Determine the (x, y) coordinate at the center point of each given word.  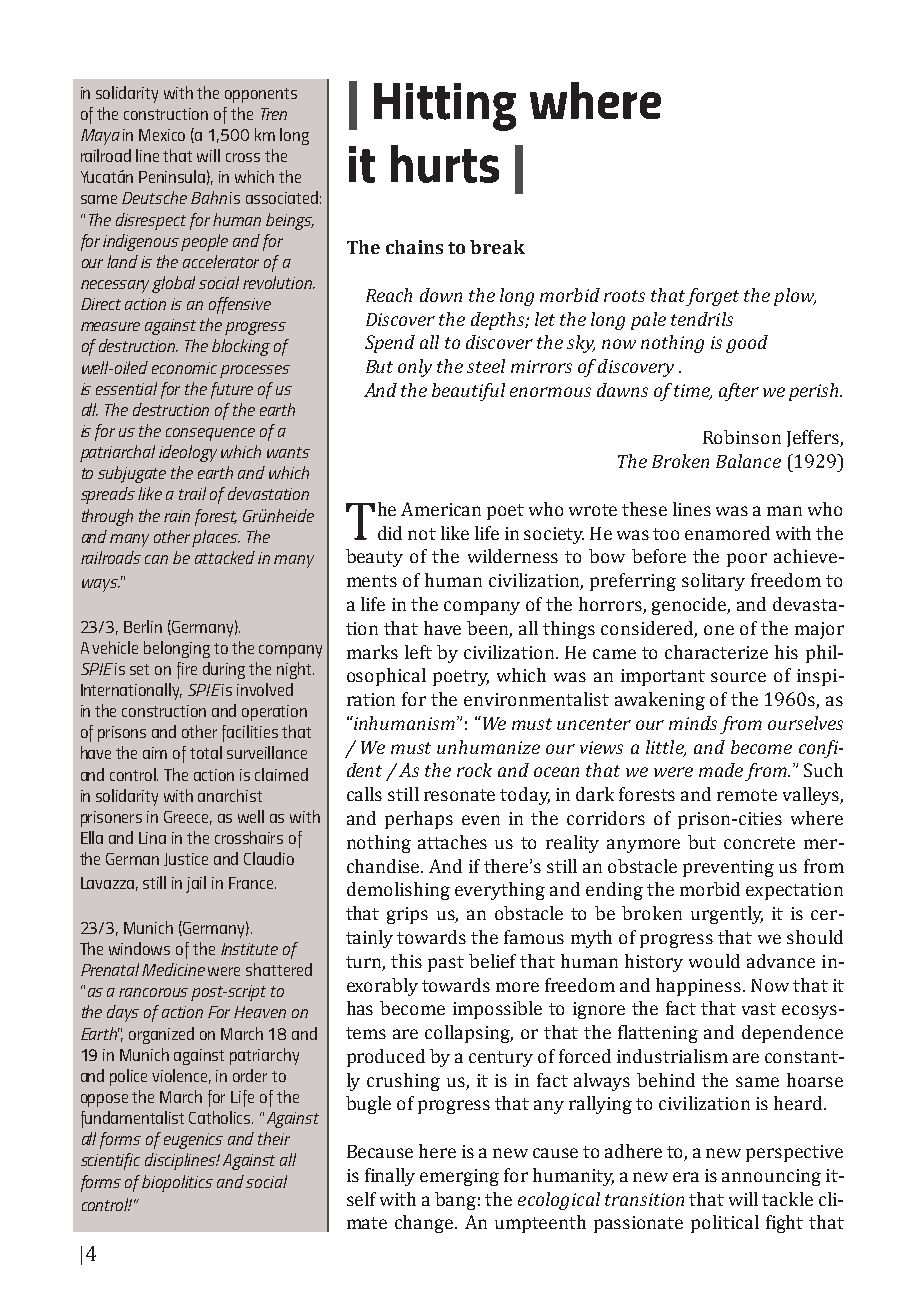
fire (187, 670)
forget (712, 297)
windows (139, 948)
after (739, 392)
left (418, 652)
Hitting (445, 107)
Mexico (162, 135)
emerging (459, 1177)
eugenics (193, 1141)
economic (184, 368)
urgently (727, 915)
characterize (716, 652)
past (446, 964)
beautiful (468, 392)
